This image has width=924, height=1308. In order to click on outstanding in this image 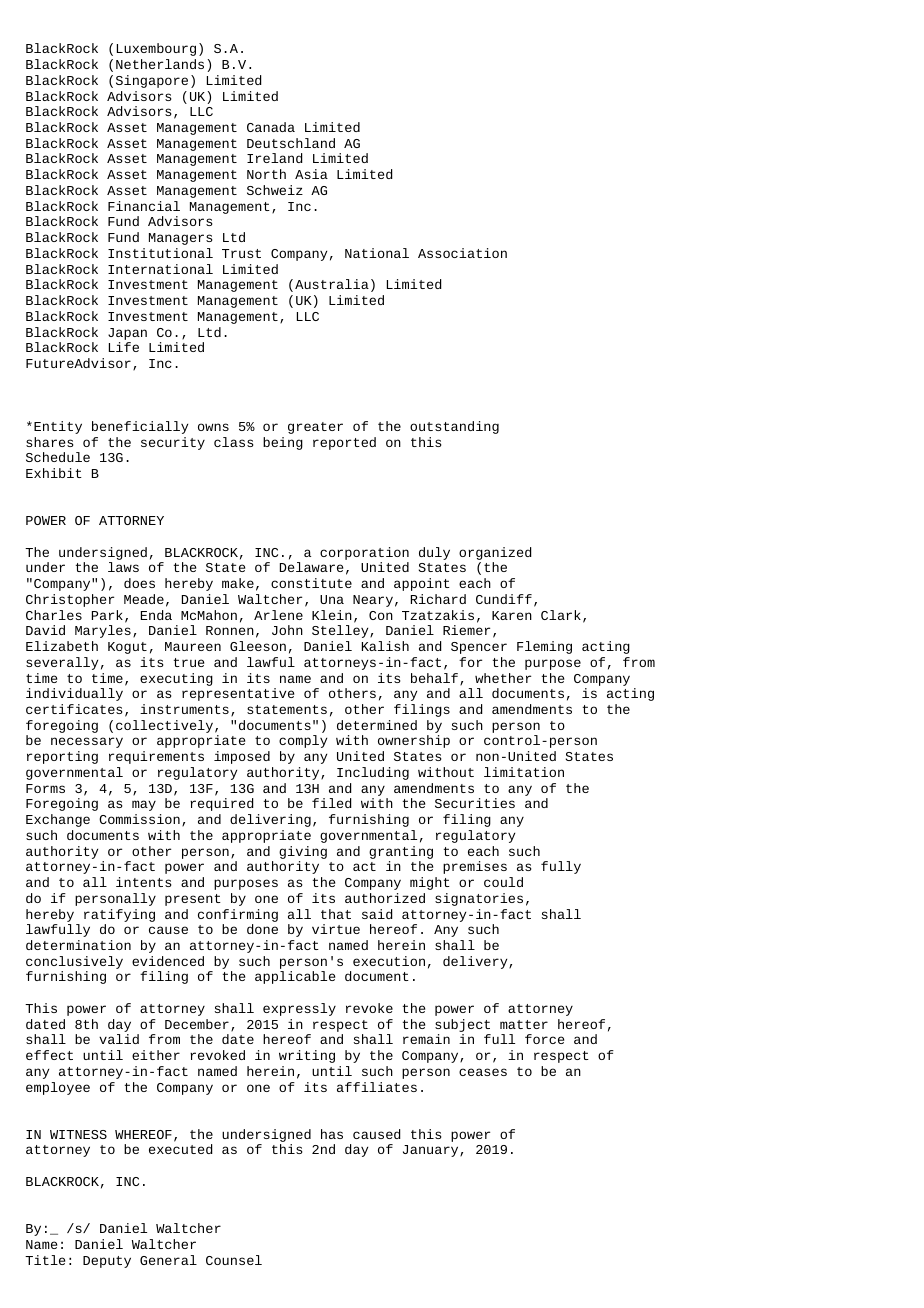, I will do `click(454, 427)`.
